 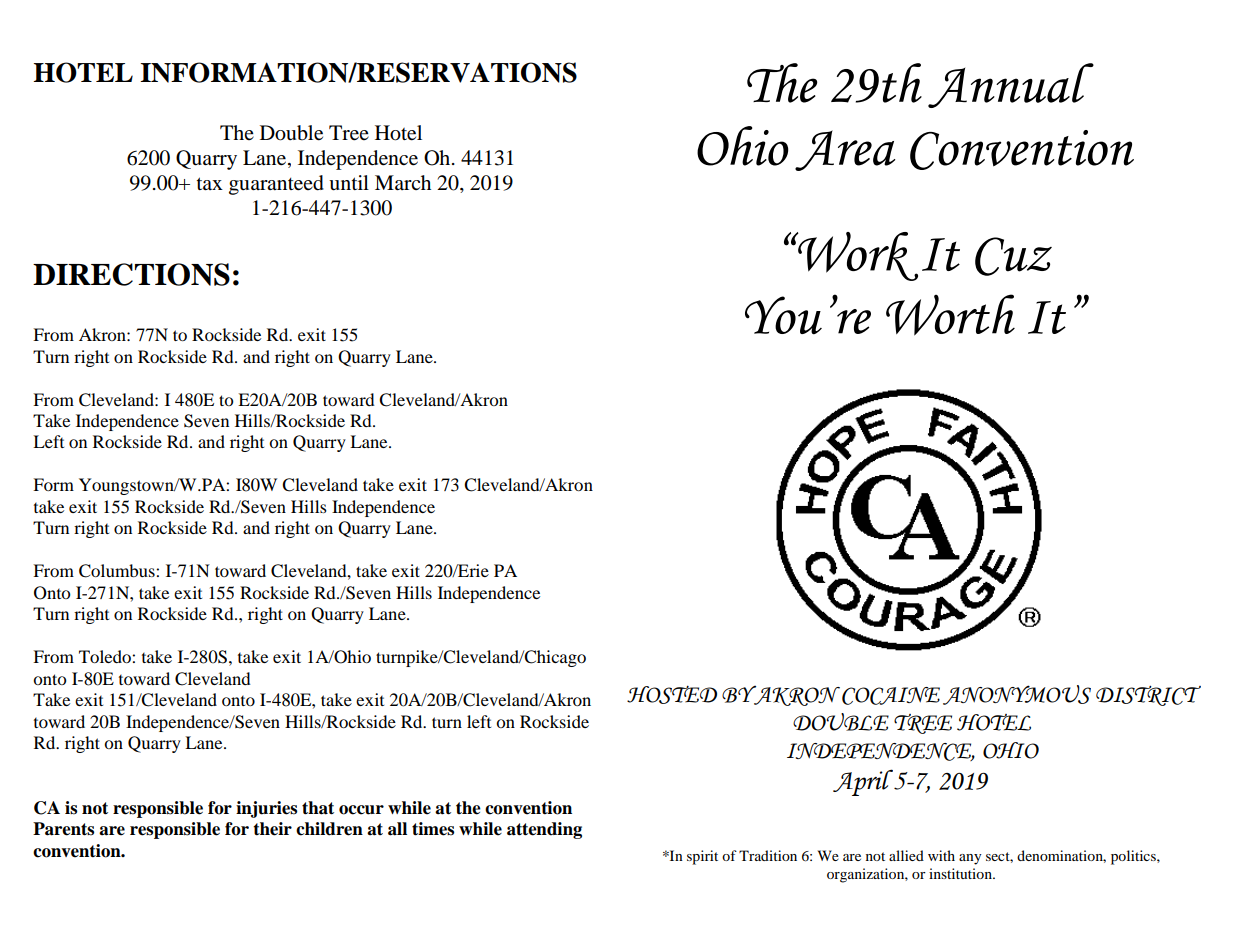 What do you see at coordinates (210, 183) in the page?
I see `tax` at bounding box center [210, 183].
